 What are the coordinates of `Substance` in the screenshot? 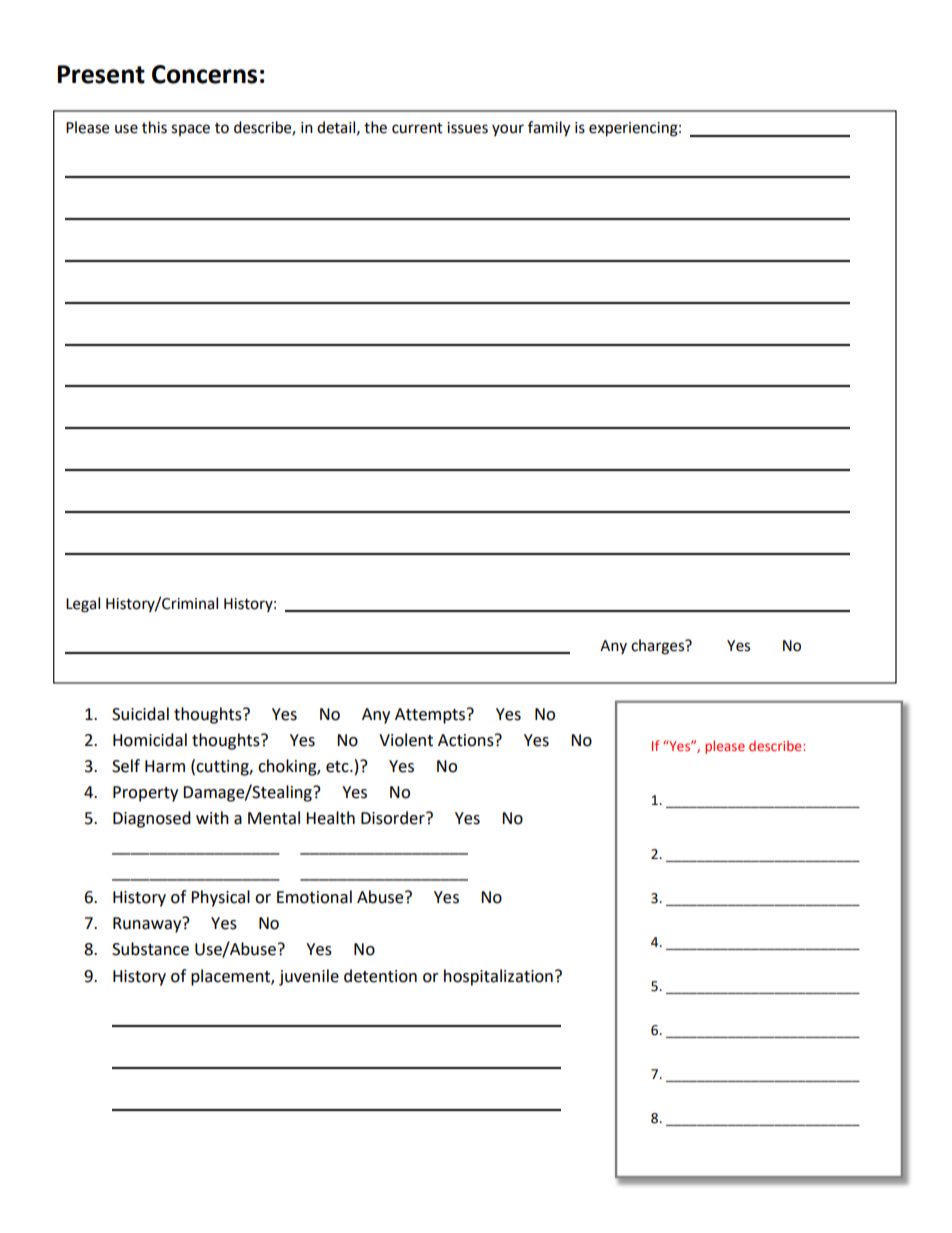 It's located at (150, 949).
